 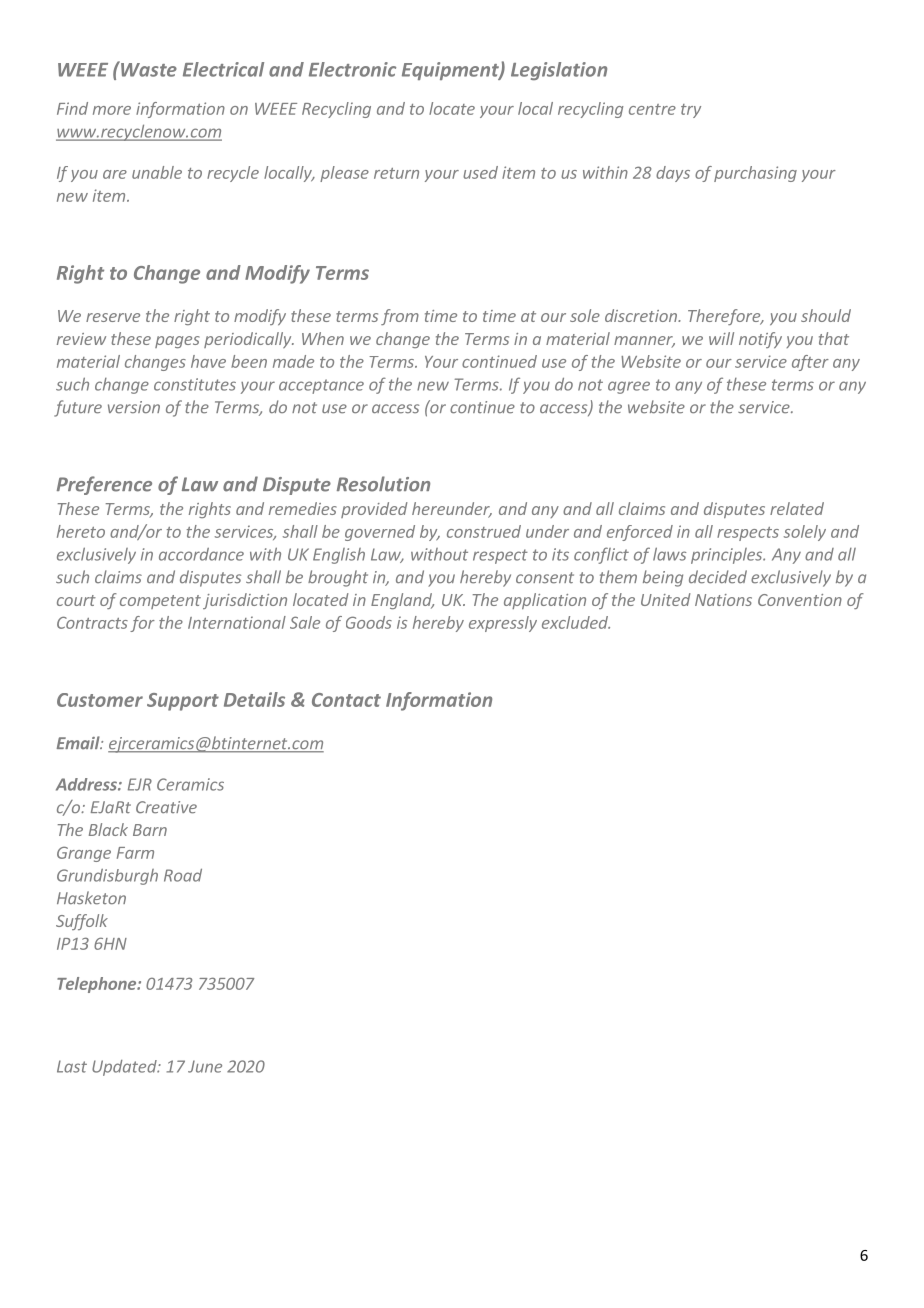 What do you see at coordinates (723, 600) in the screenshot?
I see `Nations` at bounding box center [723, 600].
